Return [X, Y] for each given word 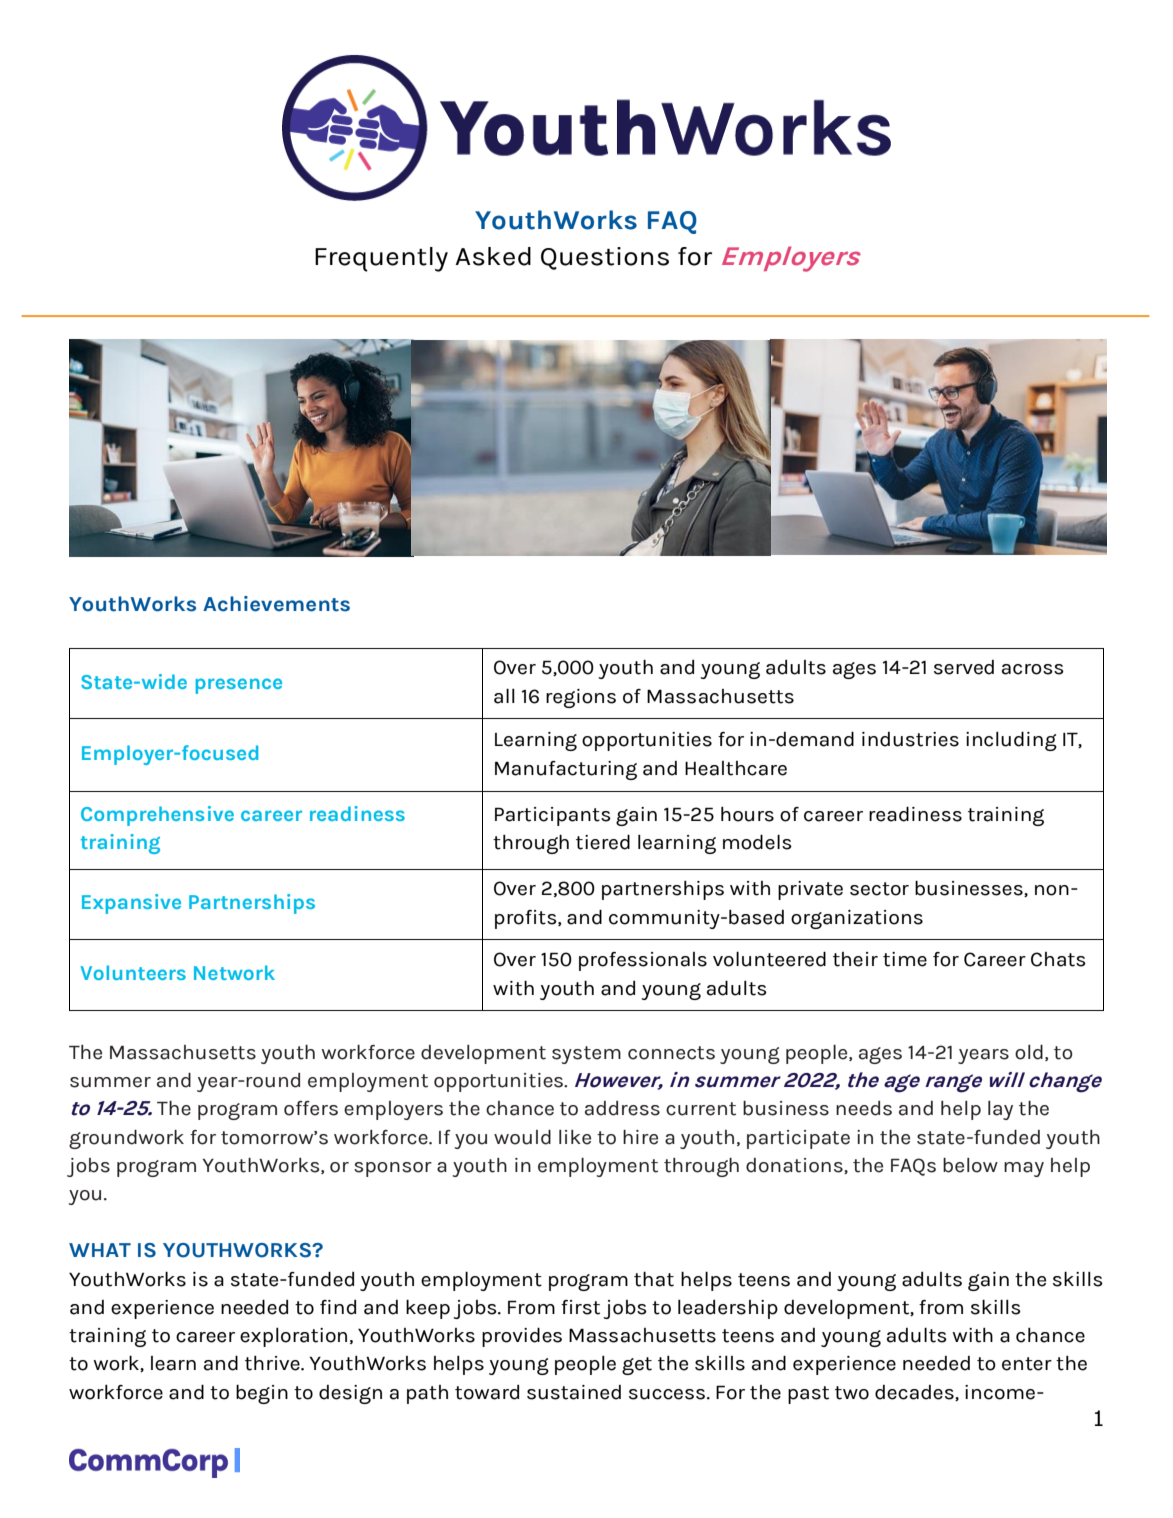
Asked [493, 256]
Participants [553, 816]
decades [915, 1393]
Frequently [381, 259]
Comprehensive [157, 816]
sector [879, 889]
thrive [273, 1363]
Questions [605, 258]
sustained [574, 1392]
